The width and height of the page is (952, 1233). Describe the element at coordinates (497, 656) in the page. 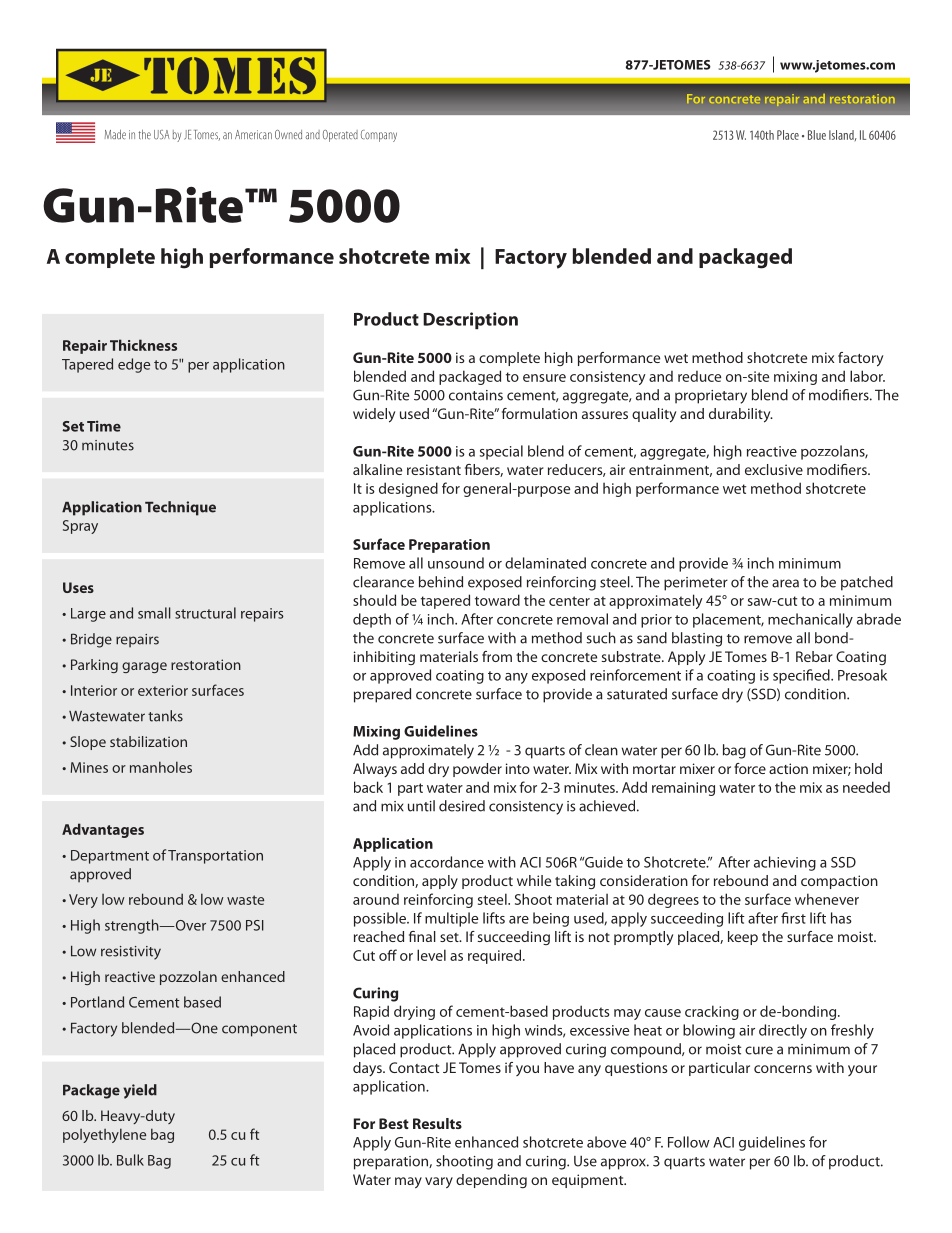

I see `from` at that location.
